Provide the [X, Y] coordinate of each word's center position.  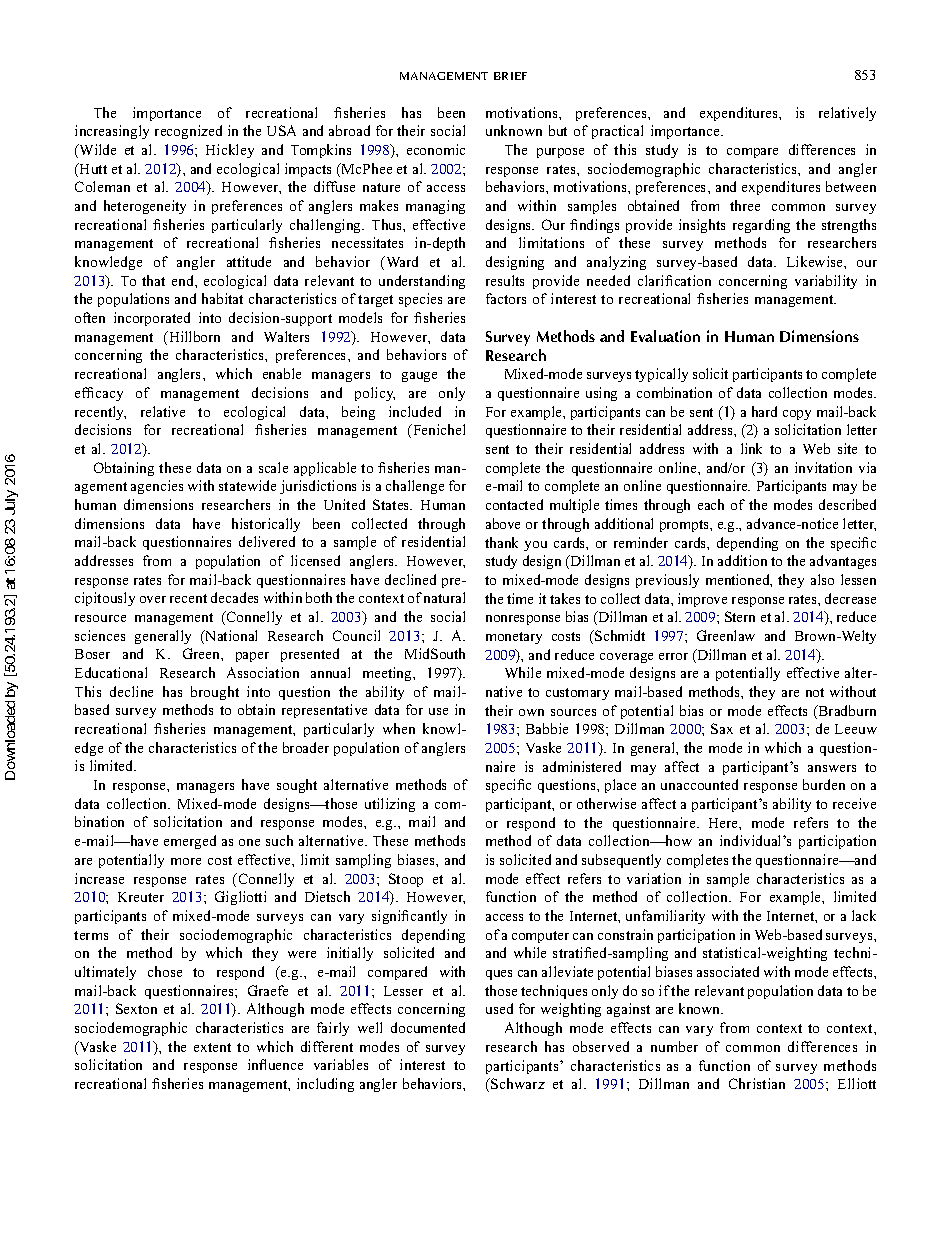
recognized [188, 132]
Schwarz [517, 1083]
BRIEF [510, 76]
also [822, 579]
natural [444, 597]
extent [212, 1047]
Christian [757, 1083]
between [851, 186]
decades [234, 597]
